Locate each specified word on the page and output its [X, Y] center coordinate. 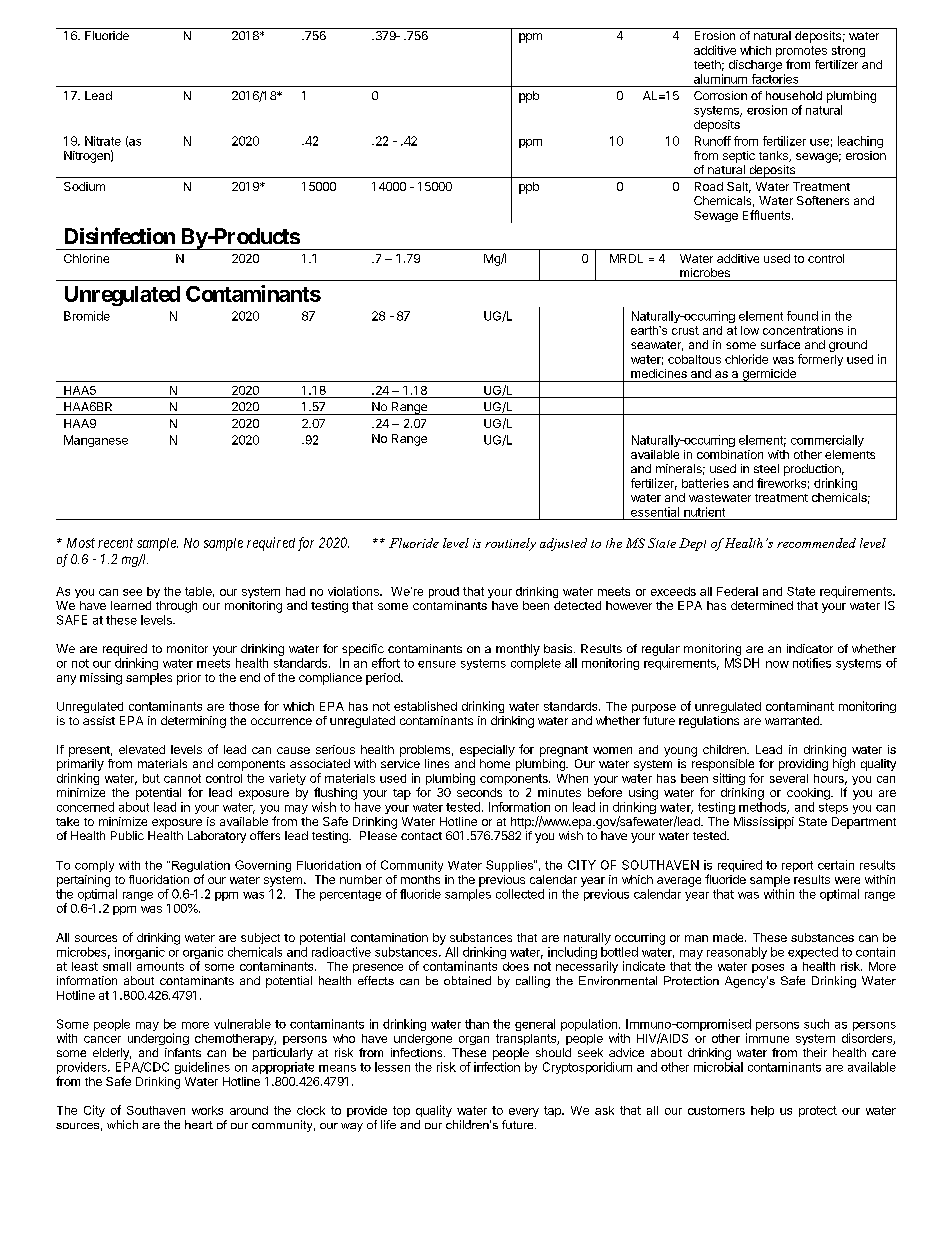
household [794, 95]
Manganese [96, 441]
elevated [142, 749]
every [524, 1112]
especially [487, 751]
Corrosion [720, 95]
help [762, 1111]
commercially [827, 441]
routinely [510, 544]
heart [199, 1124]
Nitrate [103, 141]
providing [803, 765]
